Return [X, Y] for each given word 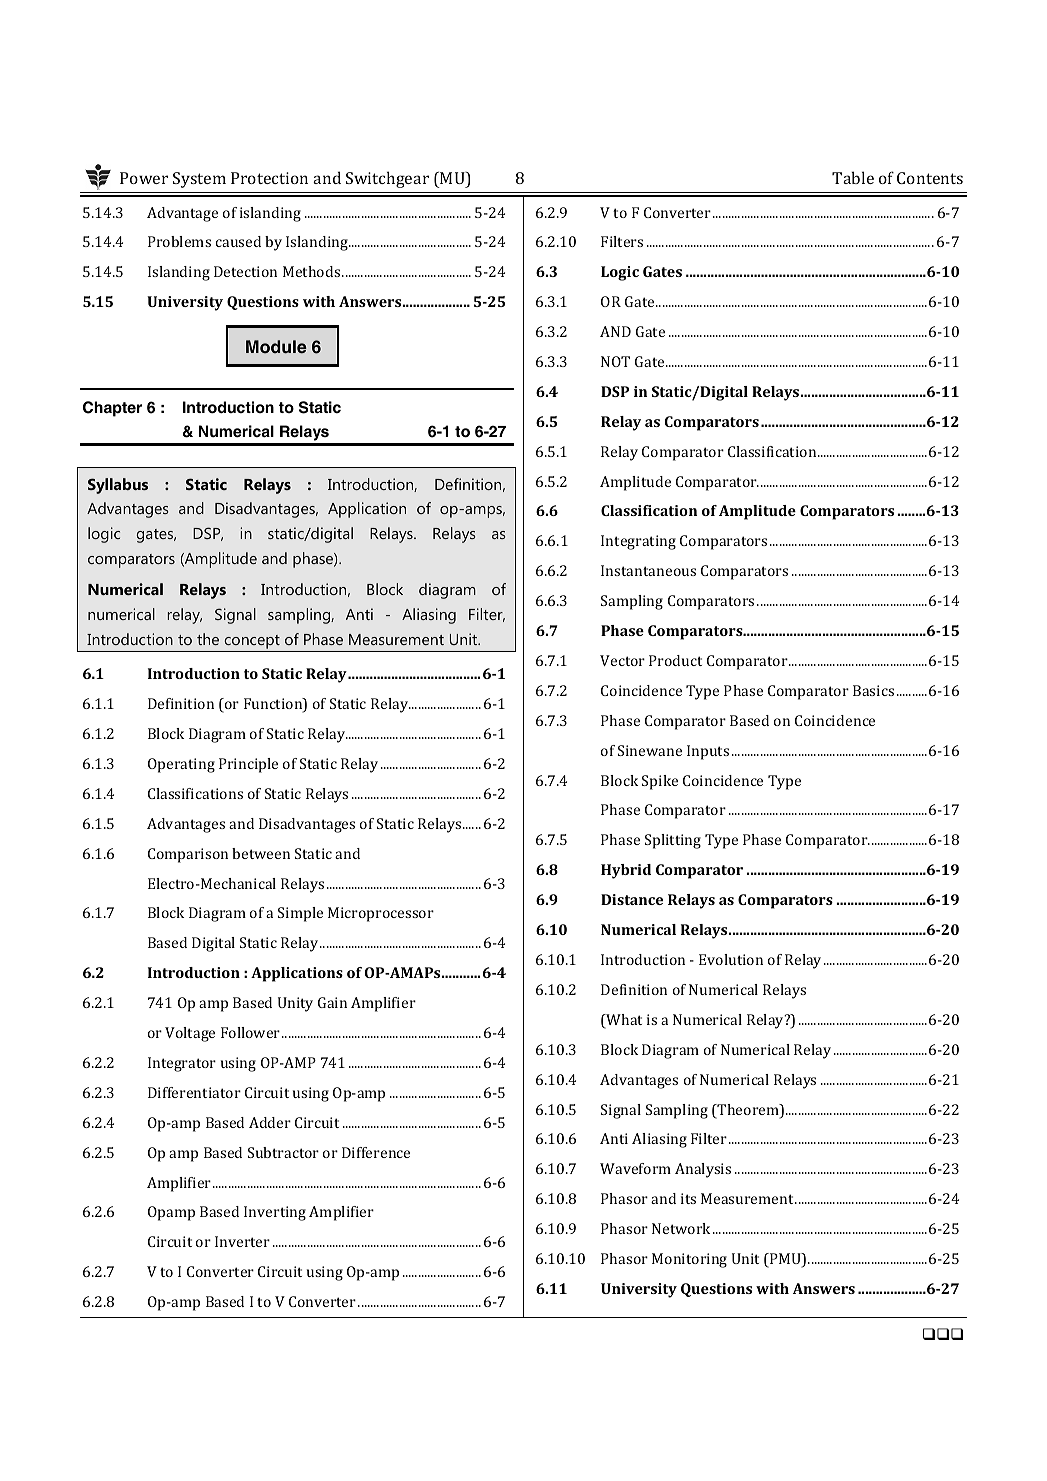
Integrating [638, 542]
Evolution [731, 959]
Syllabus [118, 486]
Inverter [242, 1241]
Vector [622, 660]
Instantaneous [648, 570]
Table [853, 177]
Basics [873, 690]
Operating [181, 765]
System [199, 180]
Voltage [190, 1034]
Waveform [635, 1168]
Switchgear [387, 179]
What [623, 1021]
